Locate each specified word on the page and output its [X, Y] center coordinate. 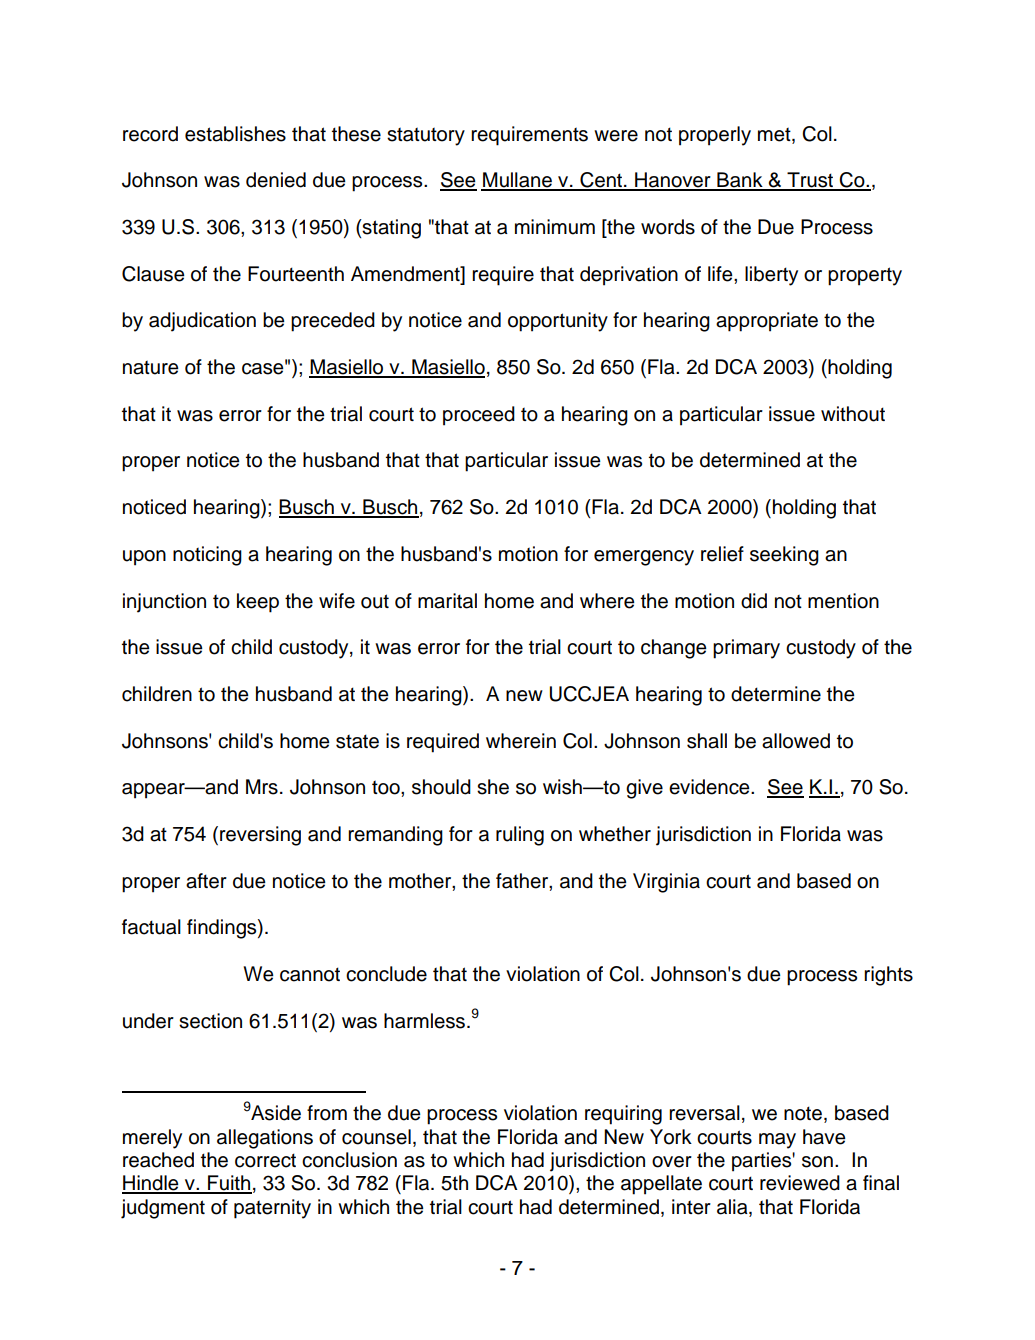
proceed [479, 416]
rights [888, 976]
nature [151, 368]
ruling [520, 836]
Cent [601, 181]
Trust [810, 181]
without [853, 414]
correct [265, 1160]
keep [258, 603]
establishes [235, 134]
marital [447, 601]
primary [746, 649]
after [206, 881]
